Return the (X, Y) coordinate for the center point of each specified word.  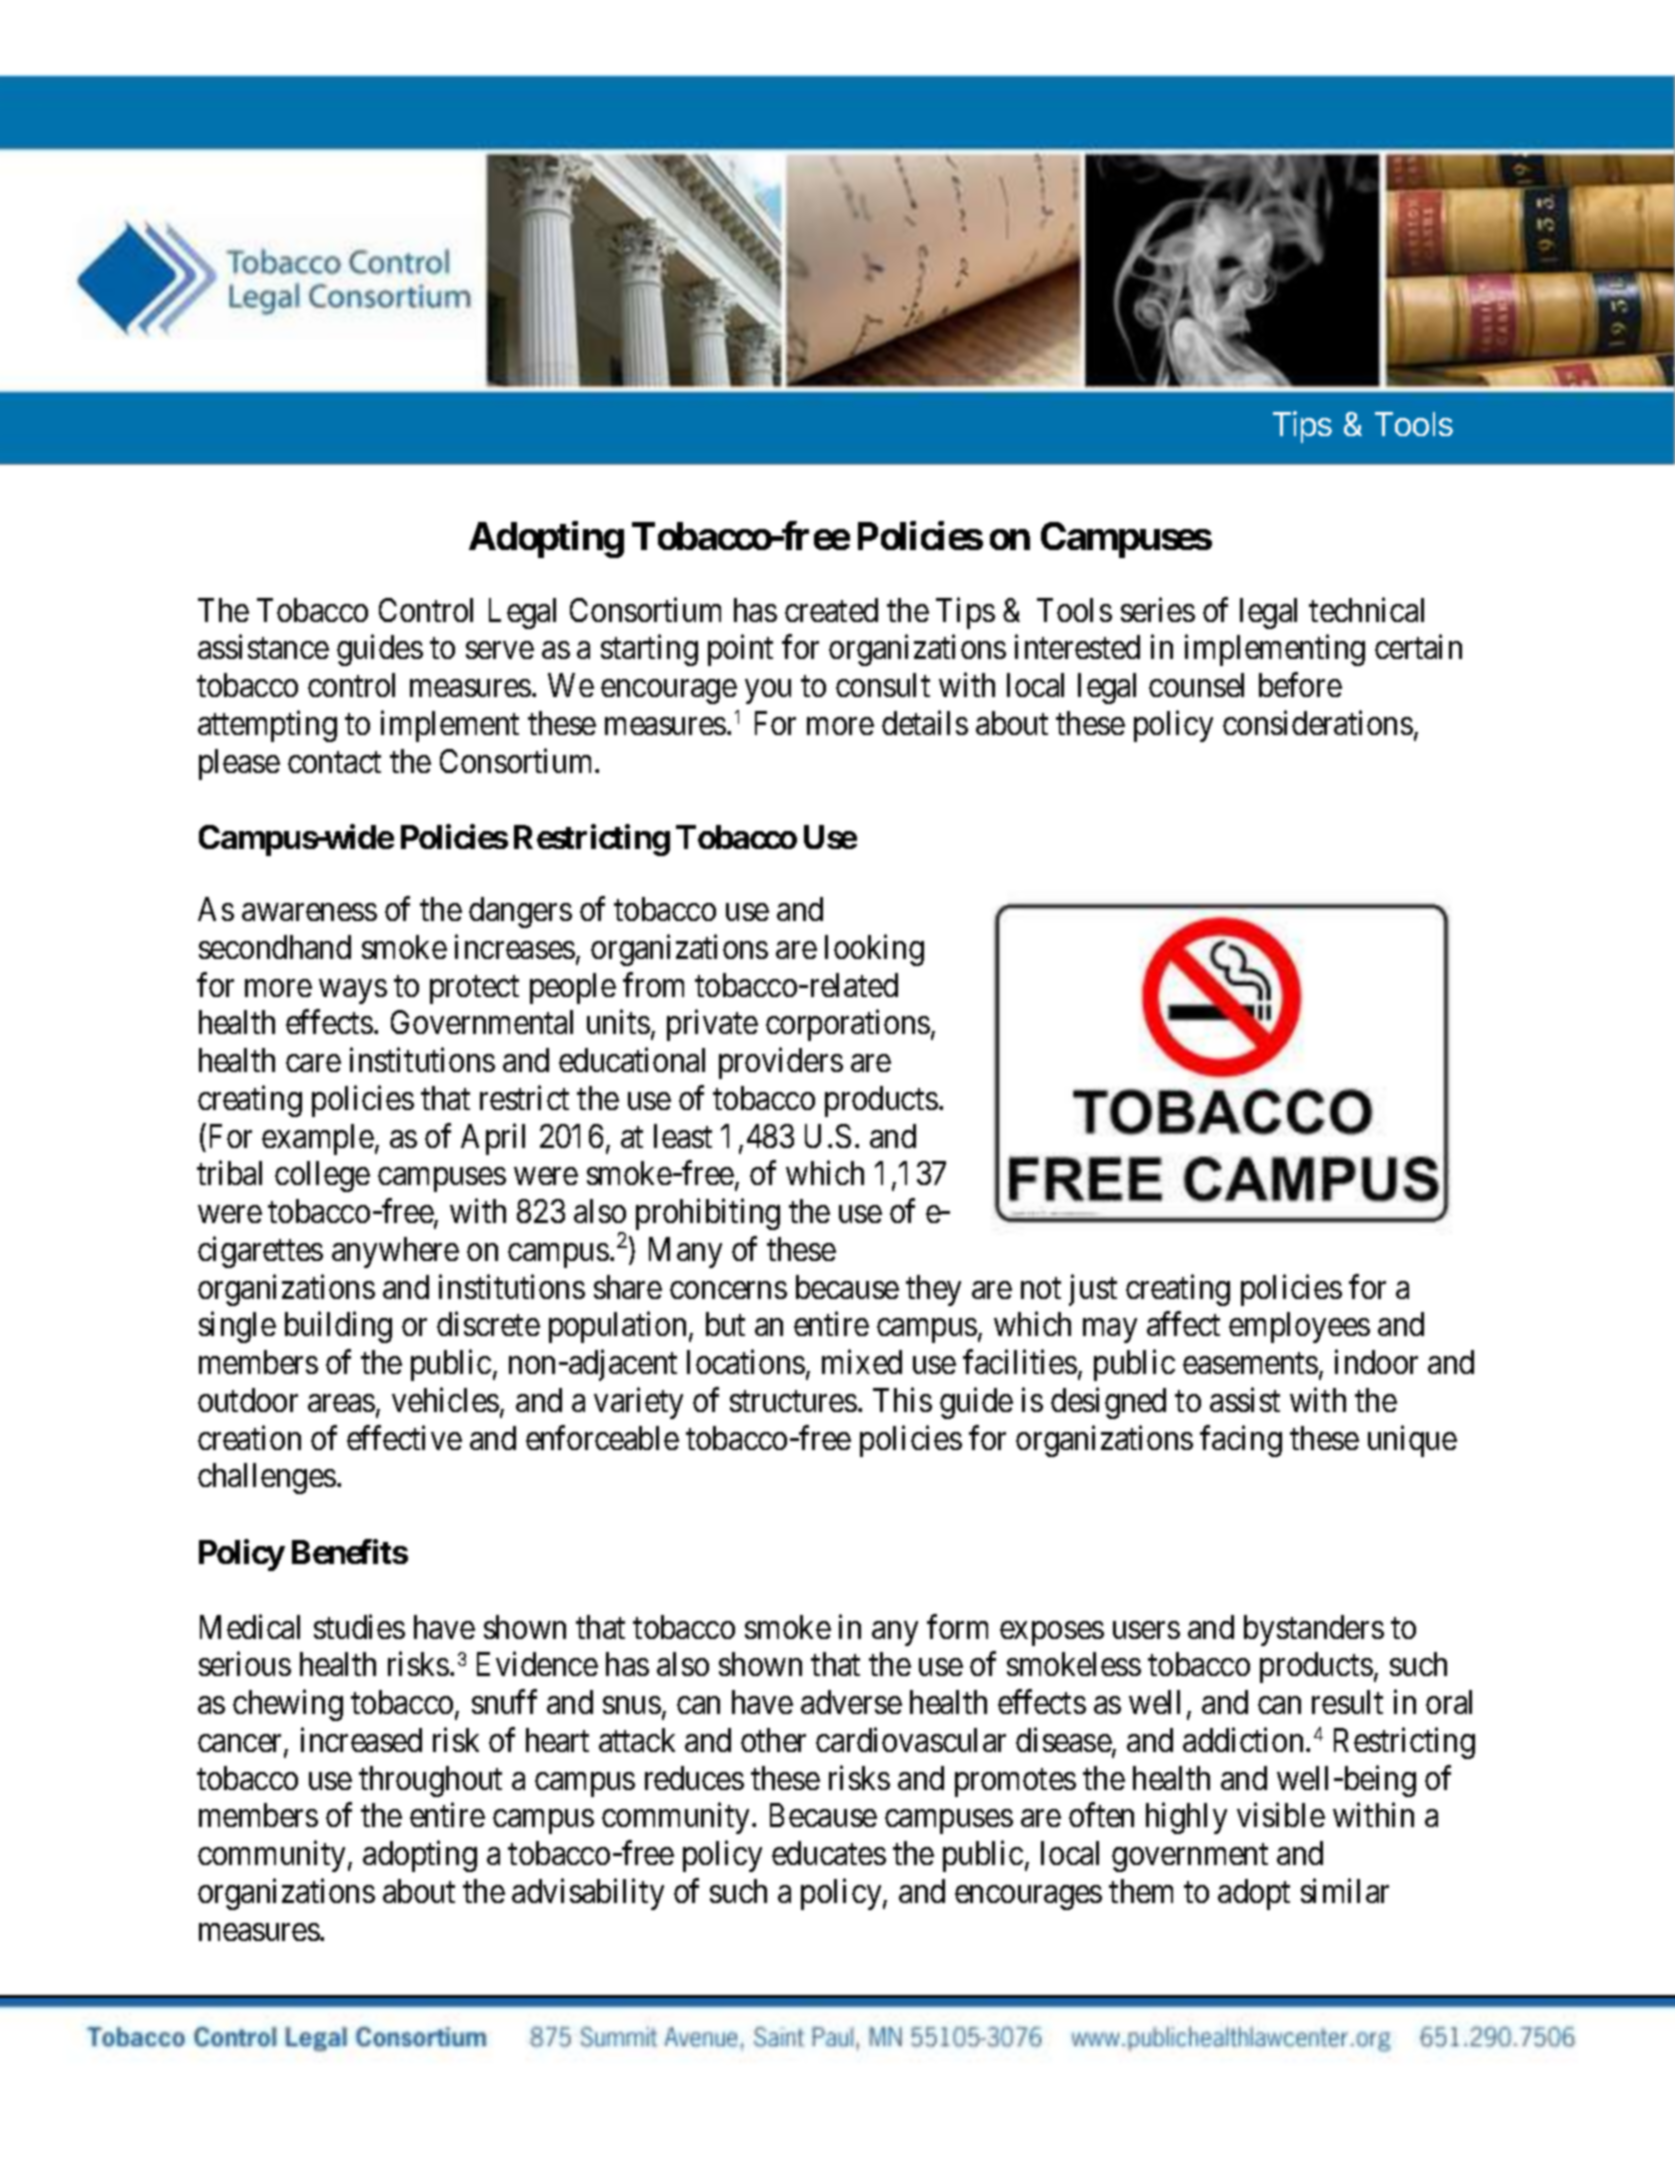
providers (781, 1063)
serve (500, 650)
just (1093, 1290)
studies (359, 1626)
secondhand (275, 947)
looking (874, 950)
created (831, 610)
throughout (430, 1781)
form (957, 1626)
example (318, 1139)
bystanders (1314, 1630)
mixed (862, 1362)
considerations (1318, 723)
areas (341, 1403)
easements (1250, 1363)
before (1300, 685)
